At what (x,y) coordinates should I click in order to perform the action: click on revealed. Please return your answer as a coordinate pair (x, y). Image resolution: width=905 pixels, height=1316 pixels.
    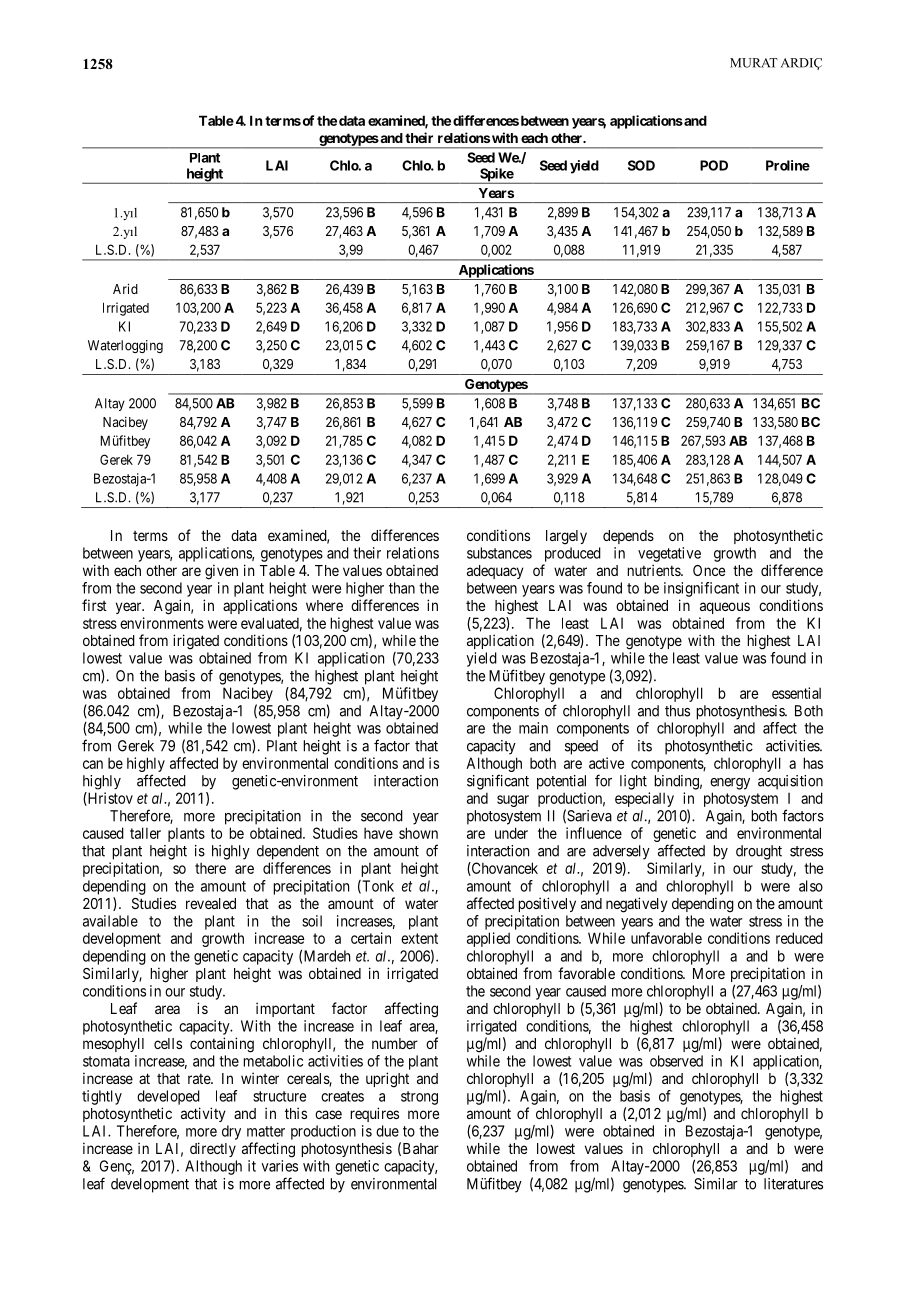
    Looking at the image, I should click on (211, 903).
